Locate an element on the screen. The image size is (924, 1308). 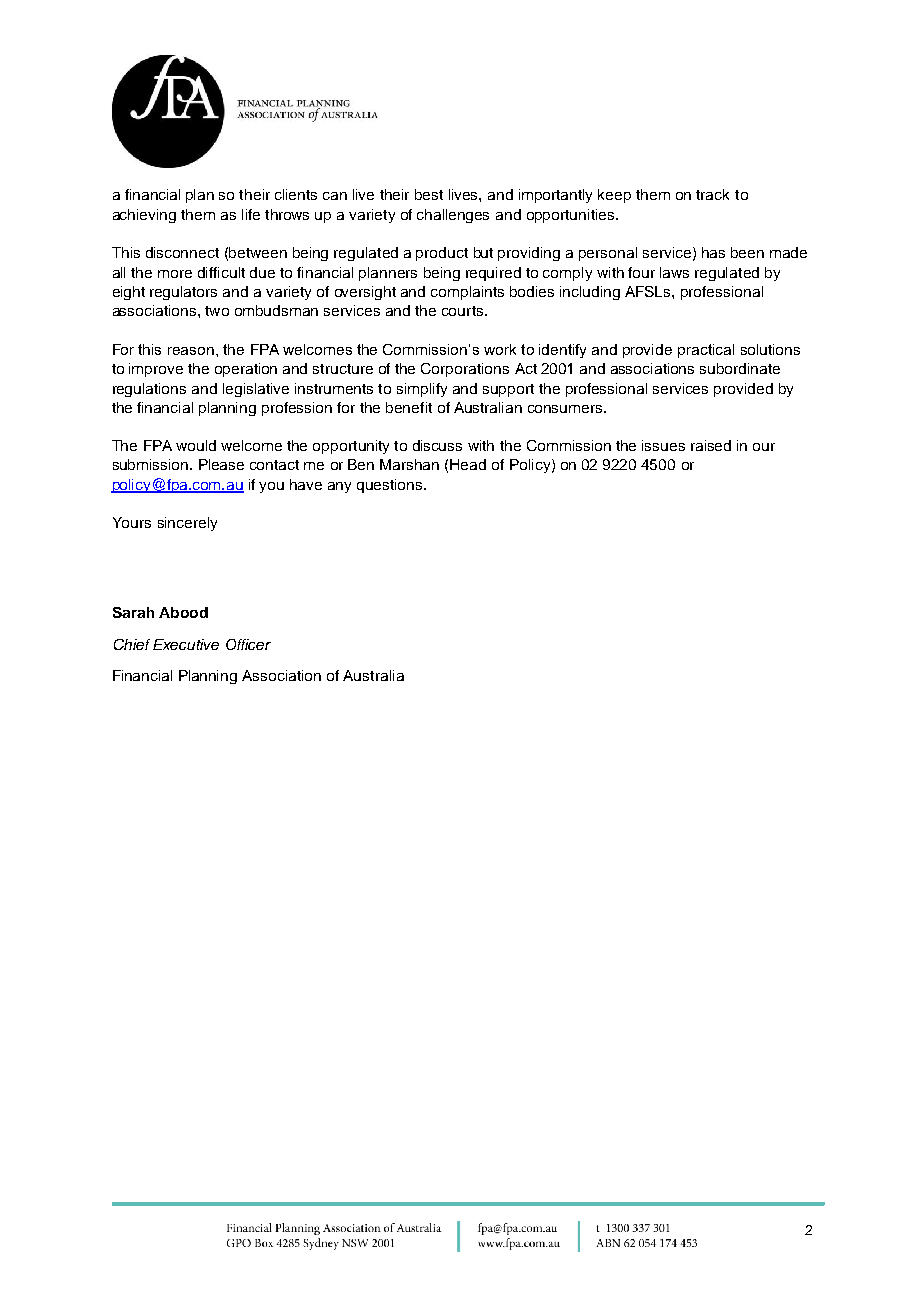
work is located at coordinates (500, 349).
